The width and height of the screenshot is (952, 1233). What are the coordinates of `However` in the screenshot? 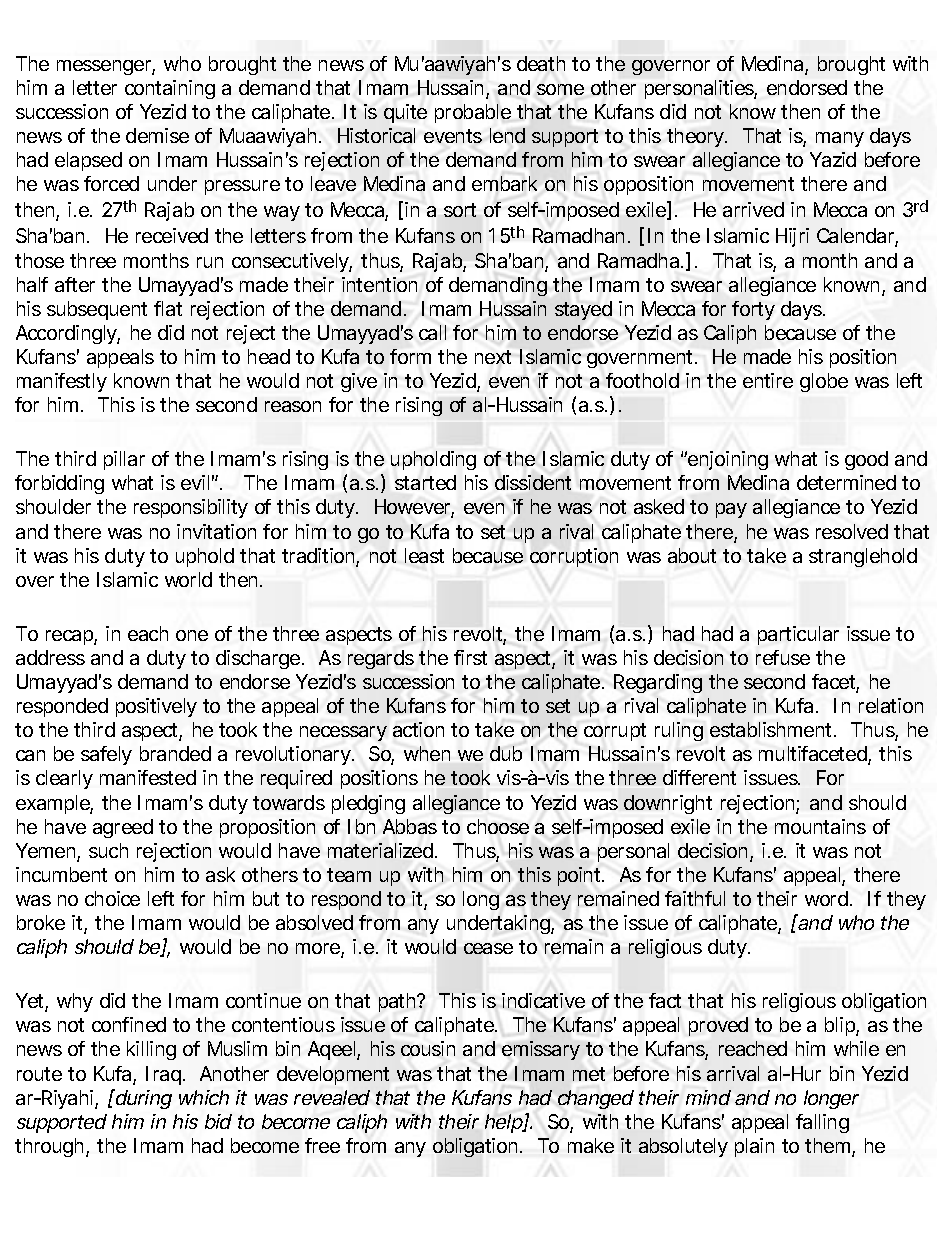 It's located at (414, 508).
